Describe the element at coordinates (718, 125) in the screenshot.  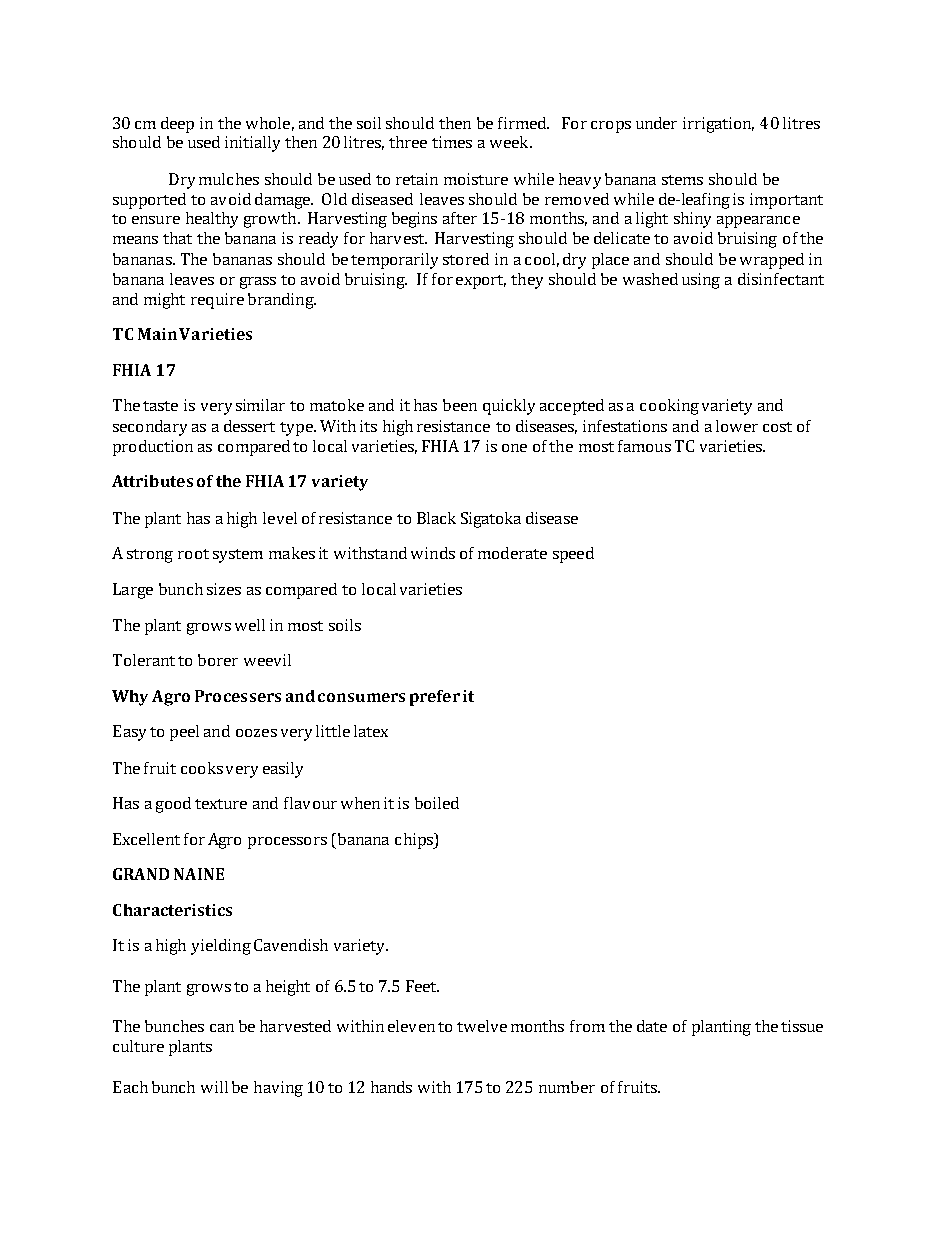
I see `irrigation` at that location.
